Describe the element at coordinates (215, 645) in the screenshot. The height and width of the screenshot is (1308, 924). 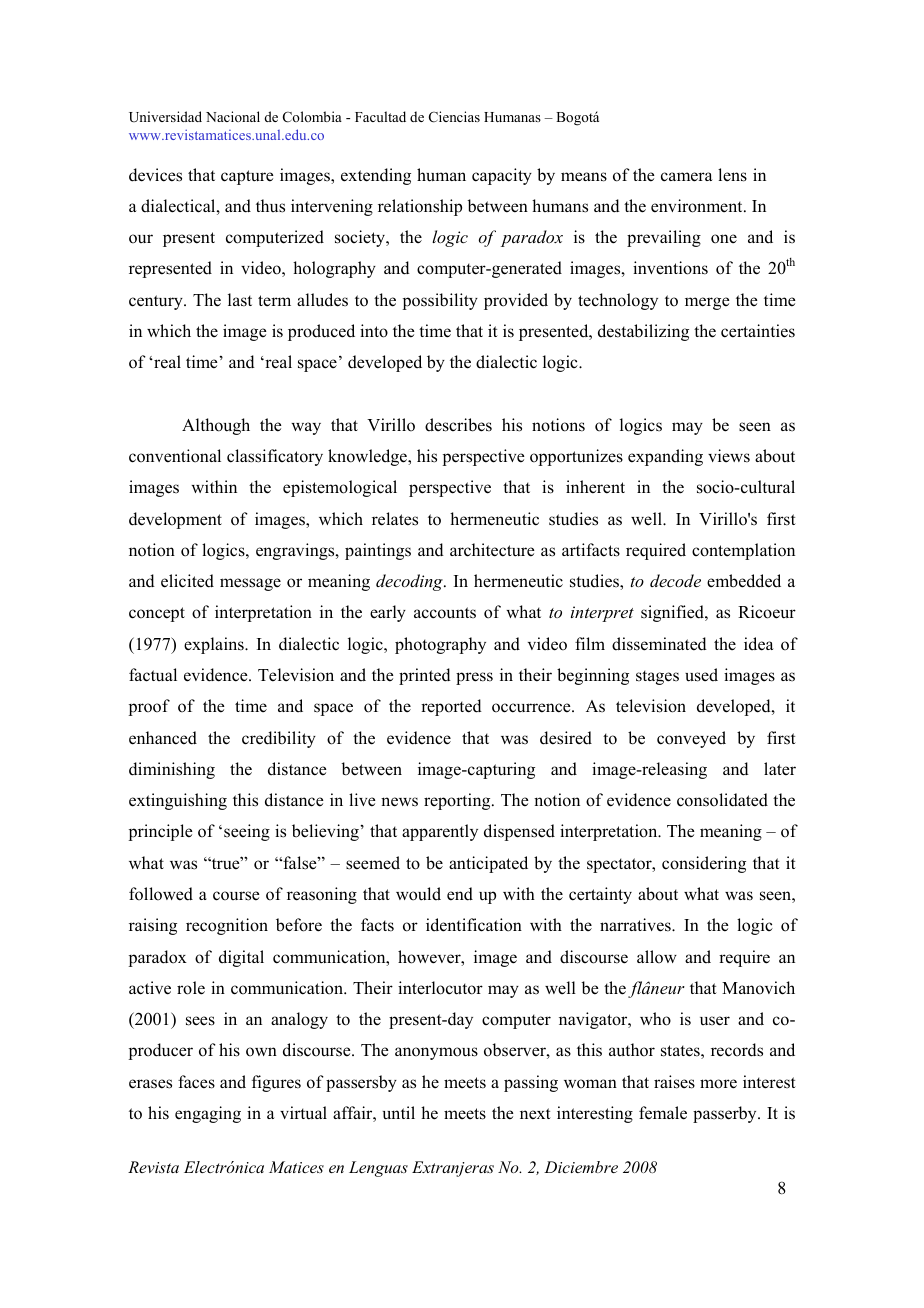
I see `explains` at that location.
